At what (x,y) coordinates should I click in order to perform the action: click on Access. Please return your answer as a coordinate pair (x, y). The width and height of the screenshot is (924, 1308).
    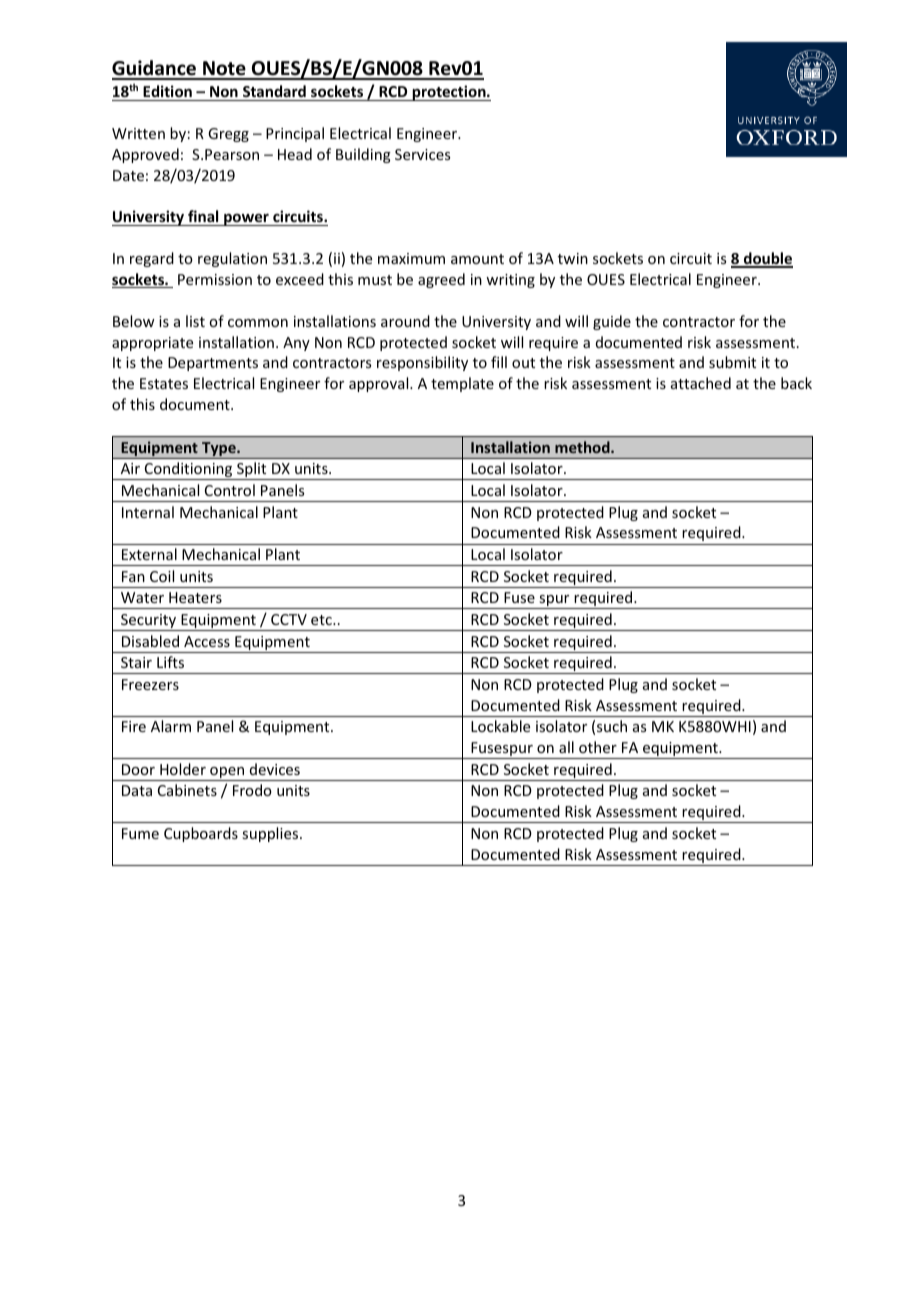
    Looking at the image, I should click on (207, 641).
